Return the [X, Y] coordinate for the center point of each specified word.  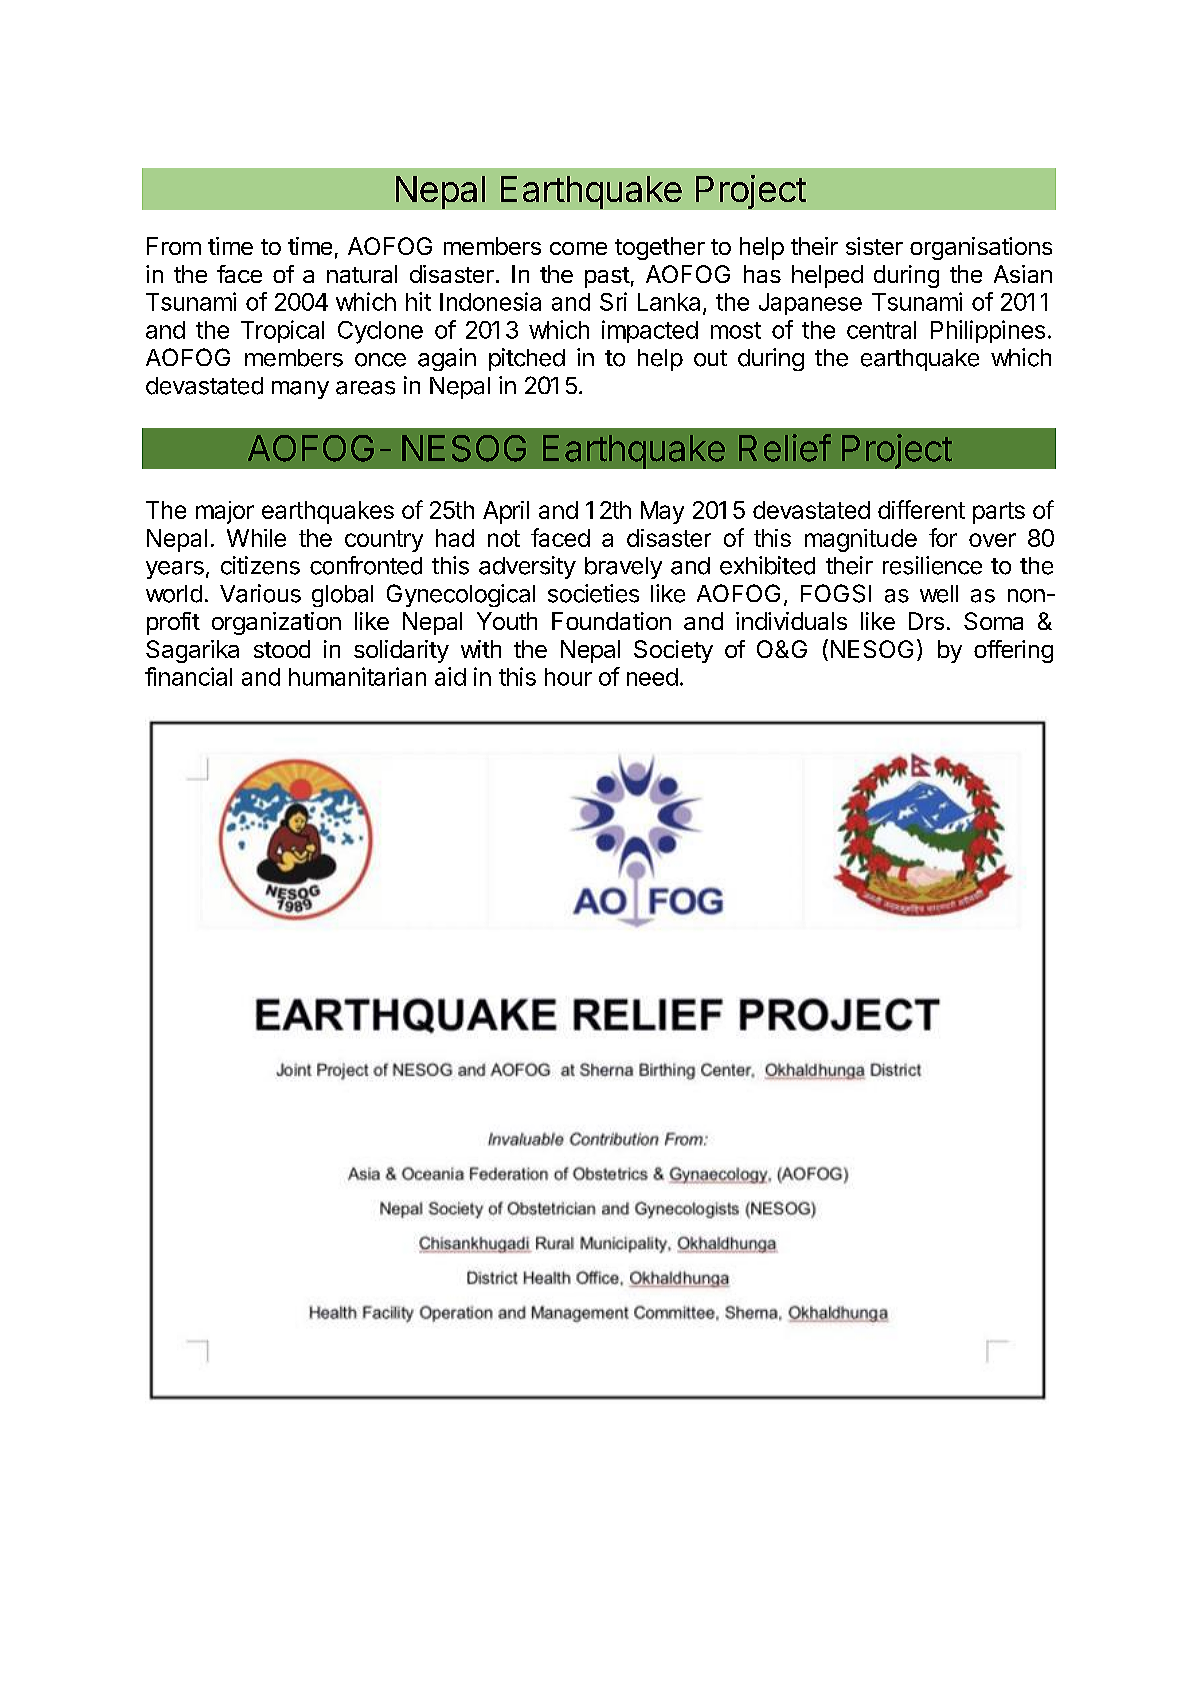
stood [282, 649]
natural [362, 274]
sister [874, 246]
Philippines [988, 331]
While [256, 538]
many [300, 390]
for [943, 537]
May [662, 512]
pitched [527, 359]
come [578, 248]
